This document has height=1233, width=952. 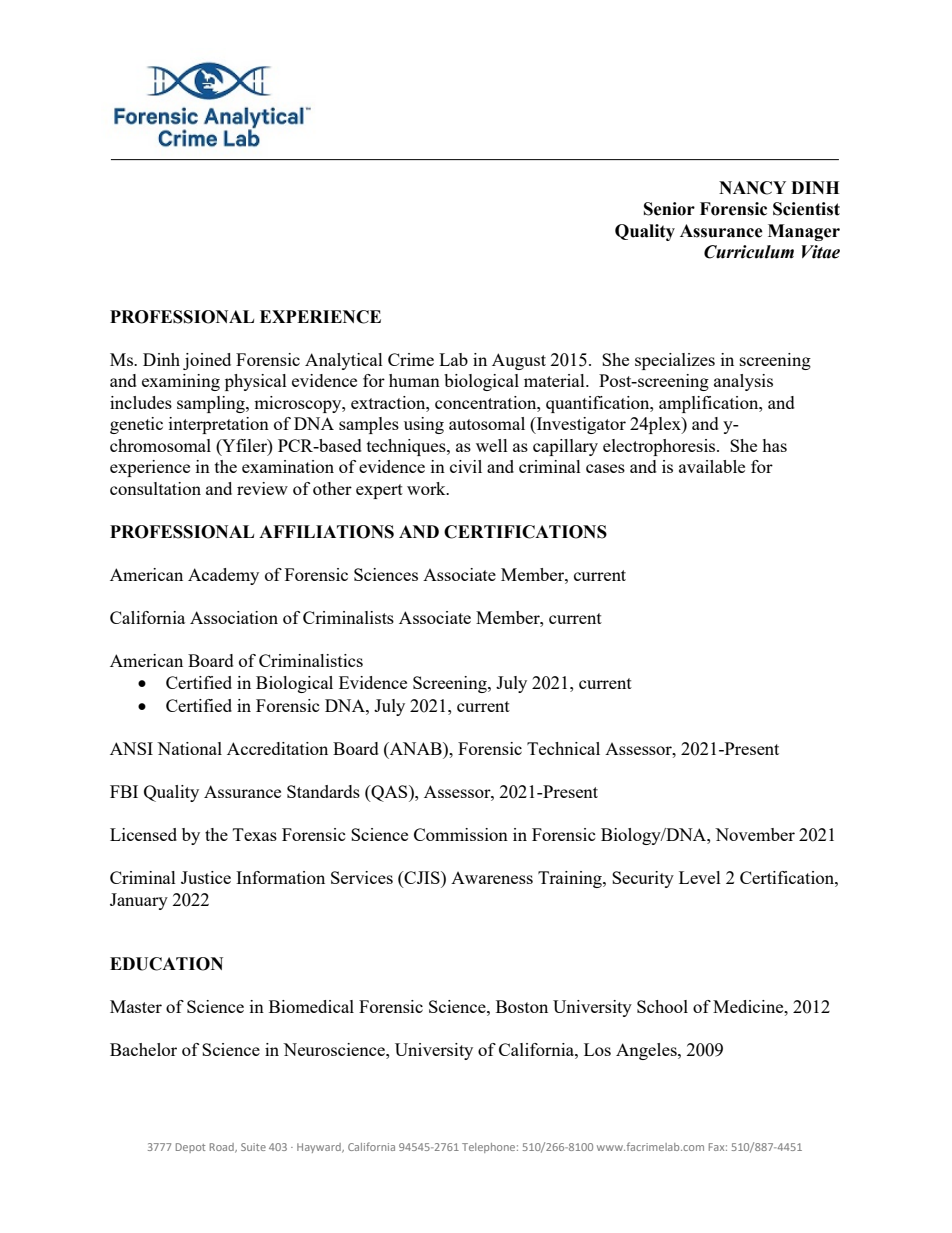 I want to click on Technical, so click(x=563, y=748).
